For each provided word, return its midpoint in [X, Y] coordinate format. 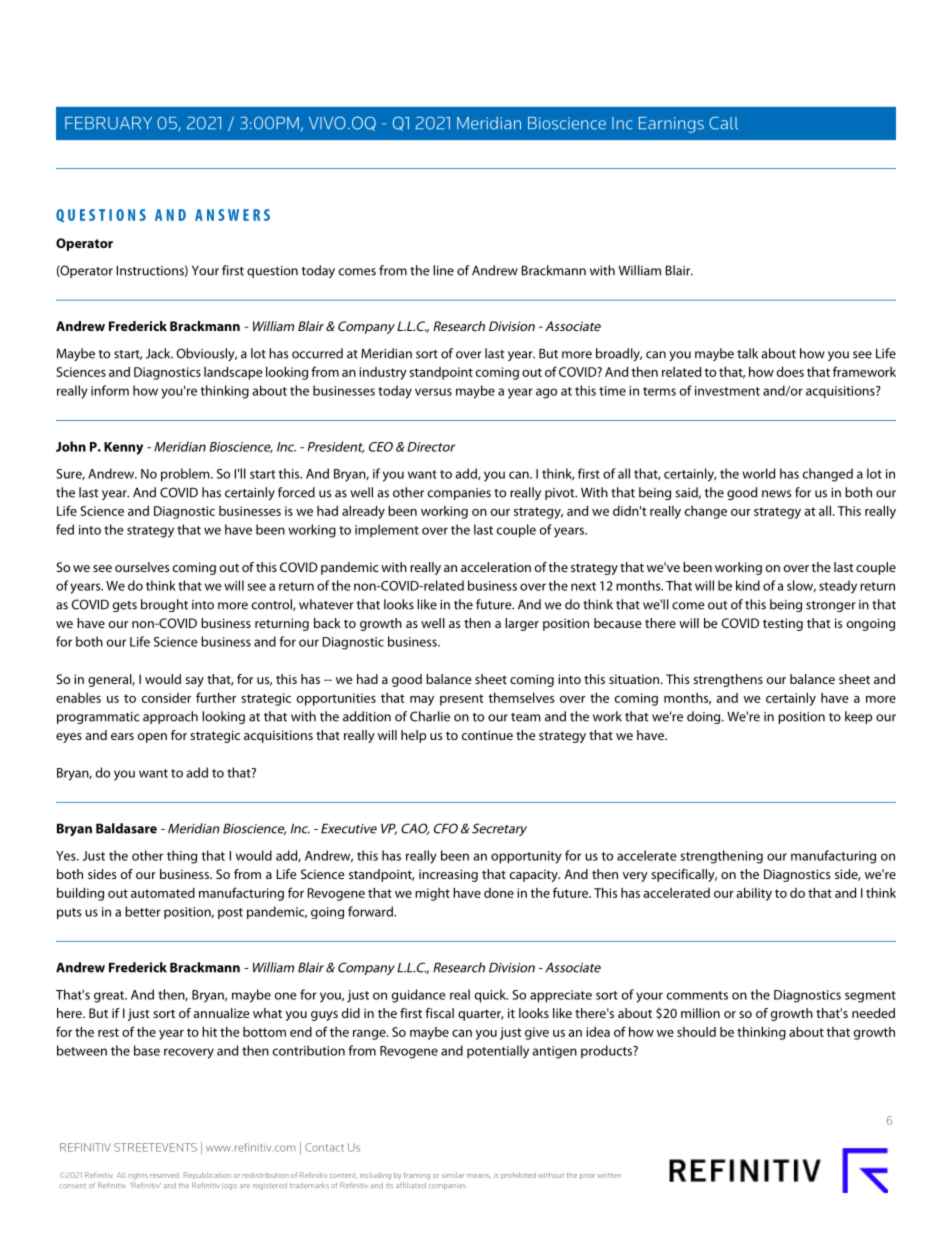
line [443, 270]
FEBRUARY [108, 123]
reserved [164, 1175]
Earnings [671, 125]
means [479, 1176]
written [609, 1175]
